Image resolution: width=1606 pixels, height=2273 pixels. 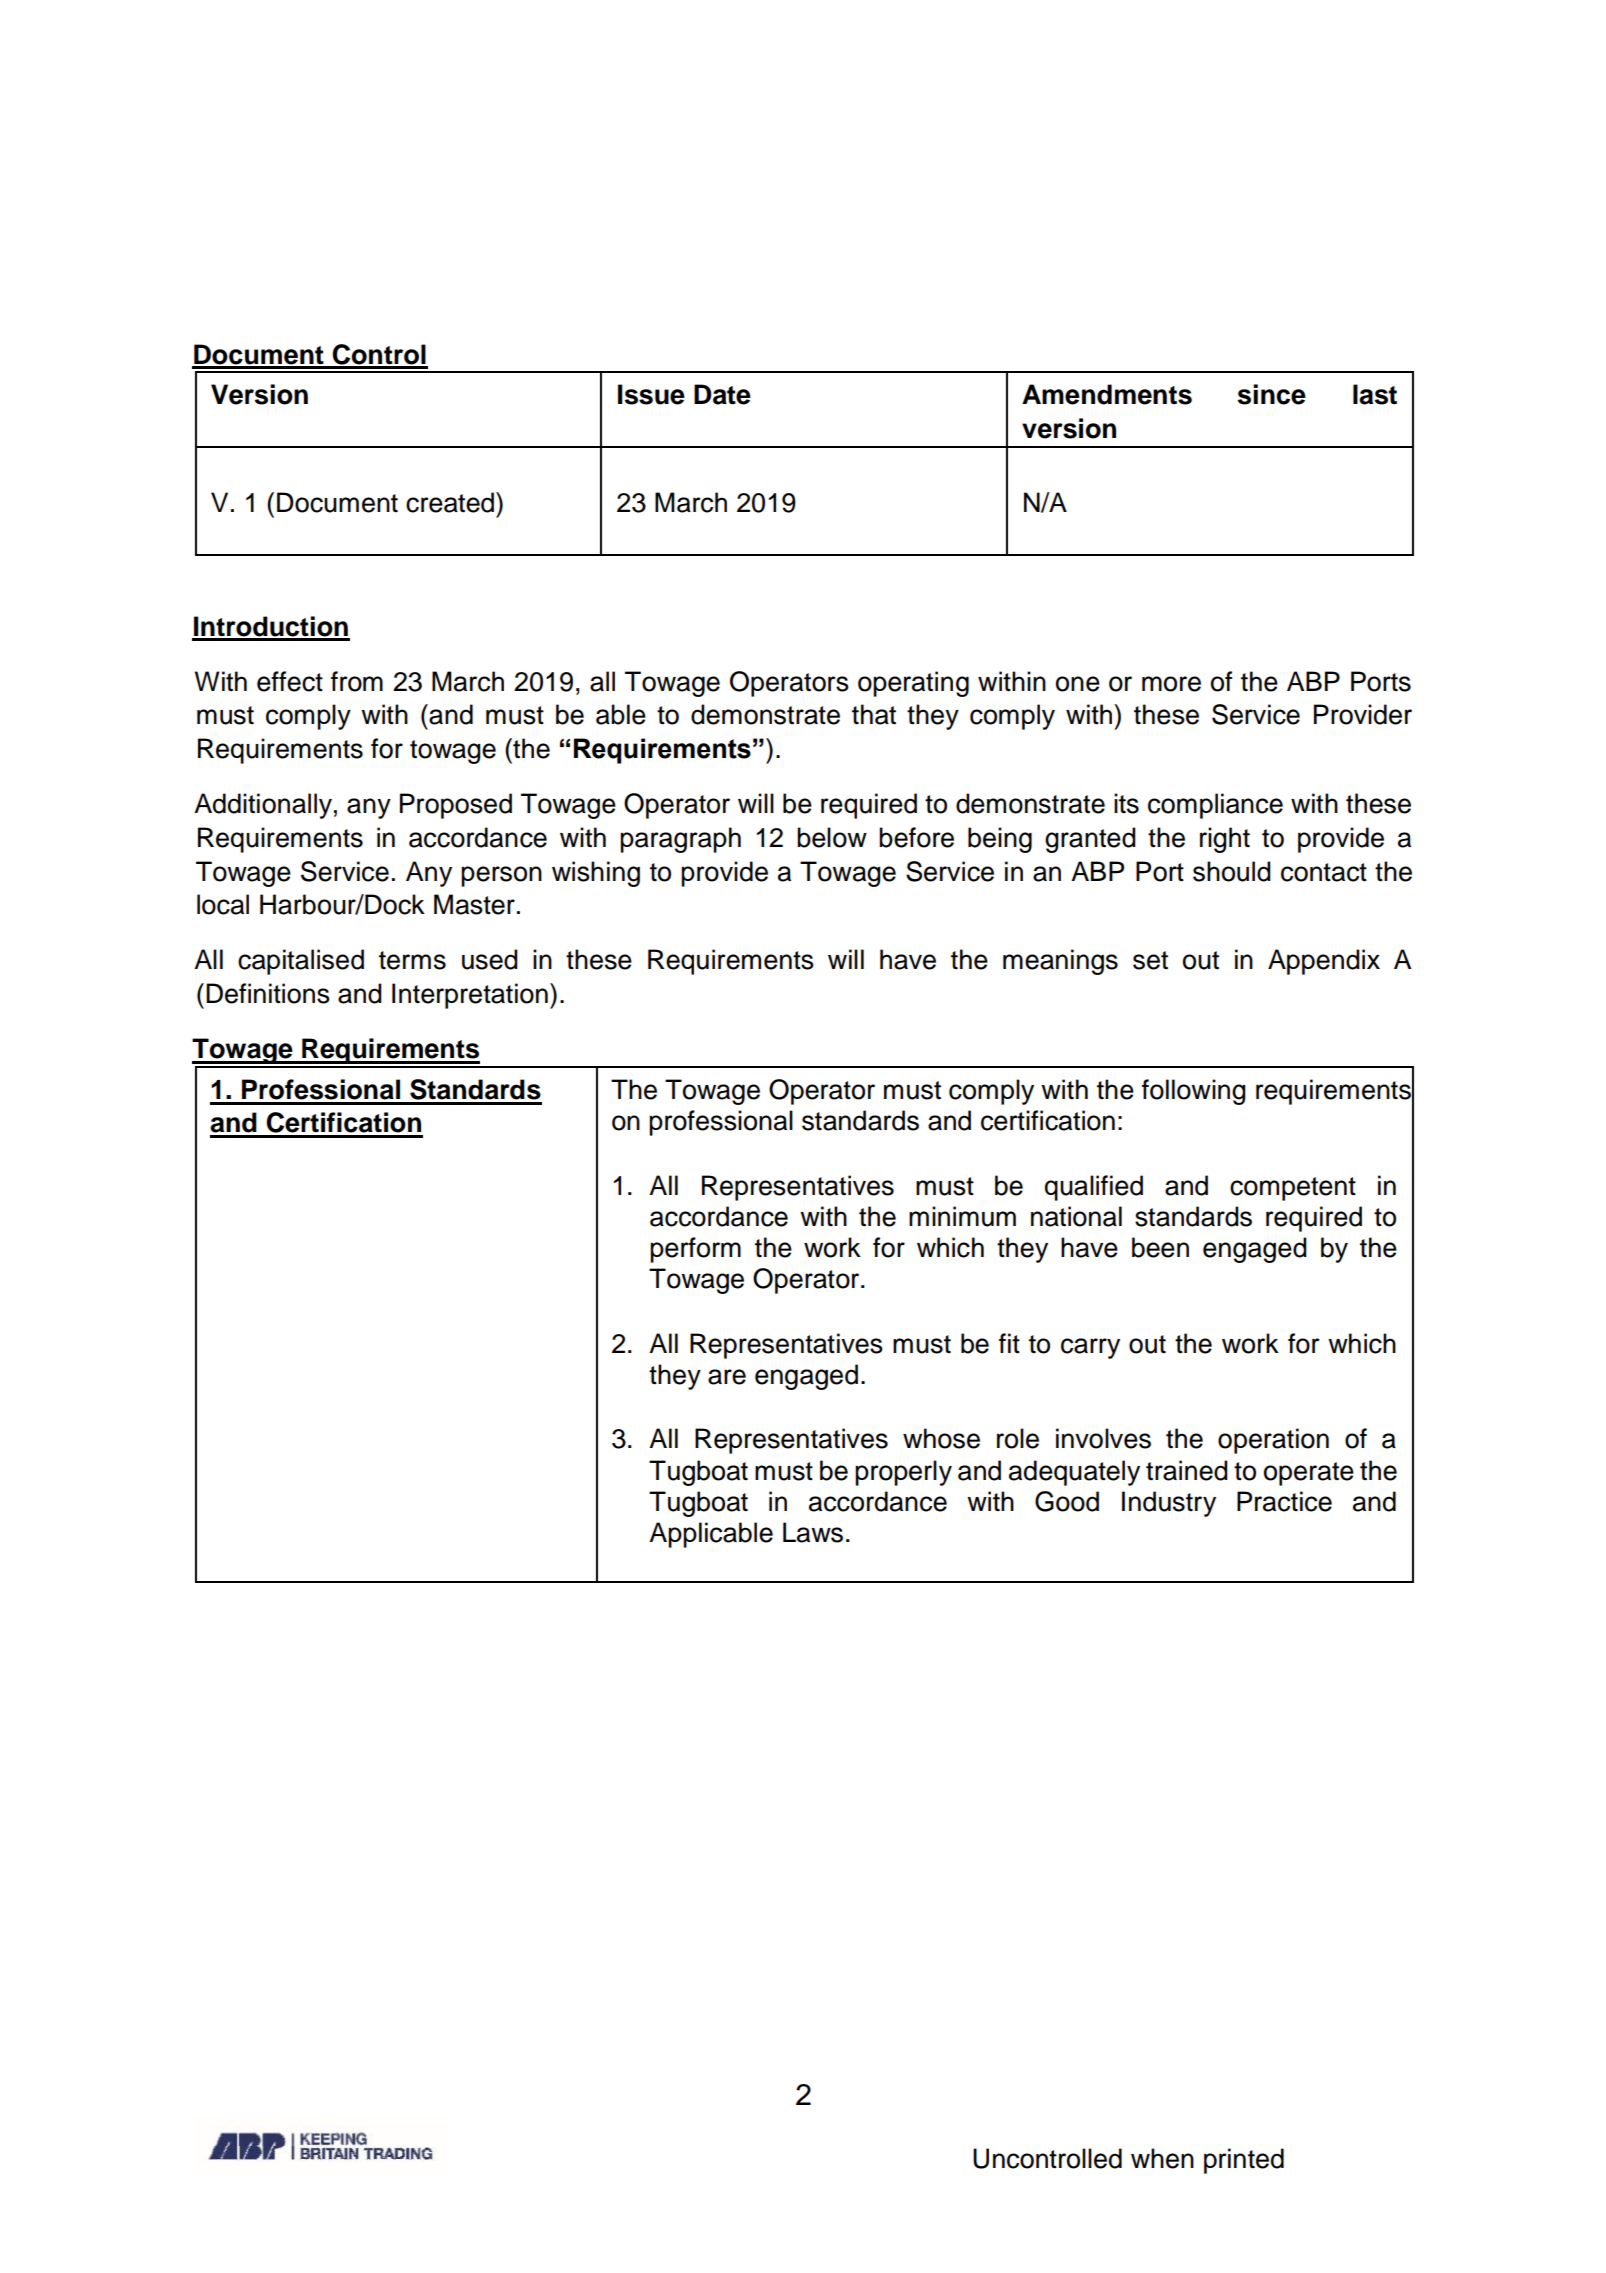 What do you see at coordinates (695, 1250) in the screenshot?
I see `perform` at bounding box center [695, 1250].
